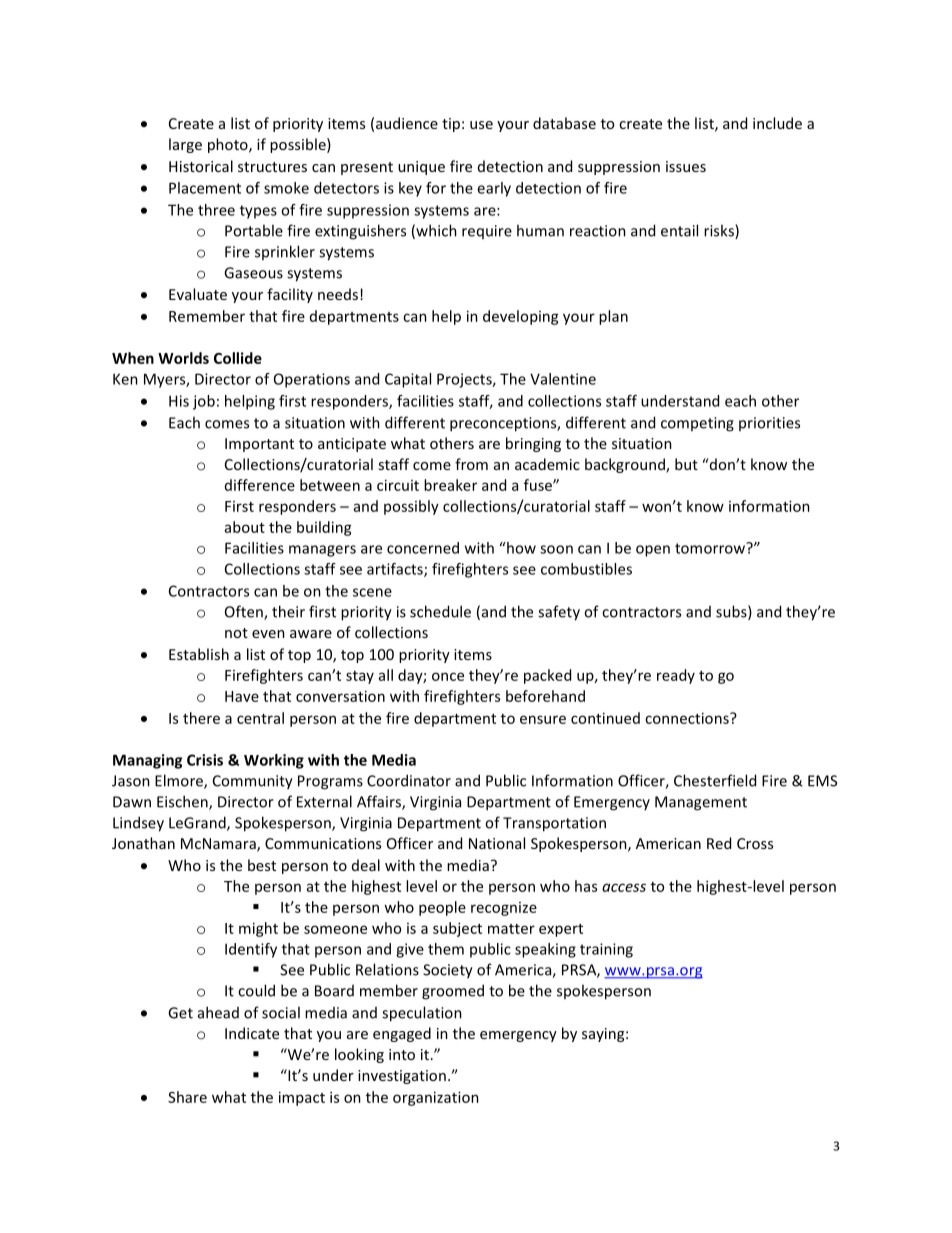 The height and width of the page is (1233, 952). I want to click on Red, so click(719, 843).
